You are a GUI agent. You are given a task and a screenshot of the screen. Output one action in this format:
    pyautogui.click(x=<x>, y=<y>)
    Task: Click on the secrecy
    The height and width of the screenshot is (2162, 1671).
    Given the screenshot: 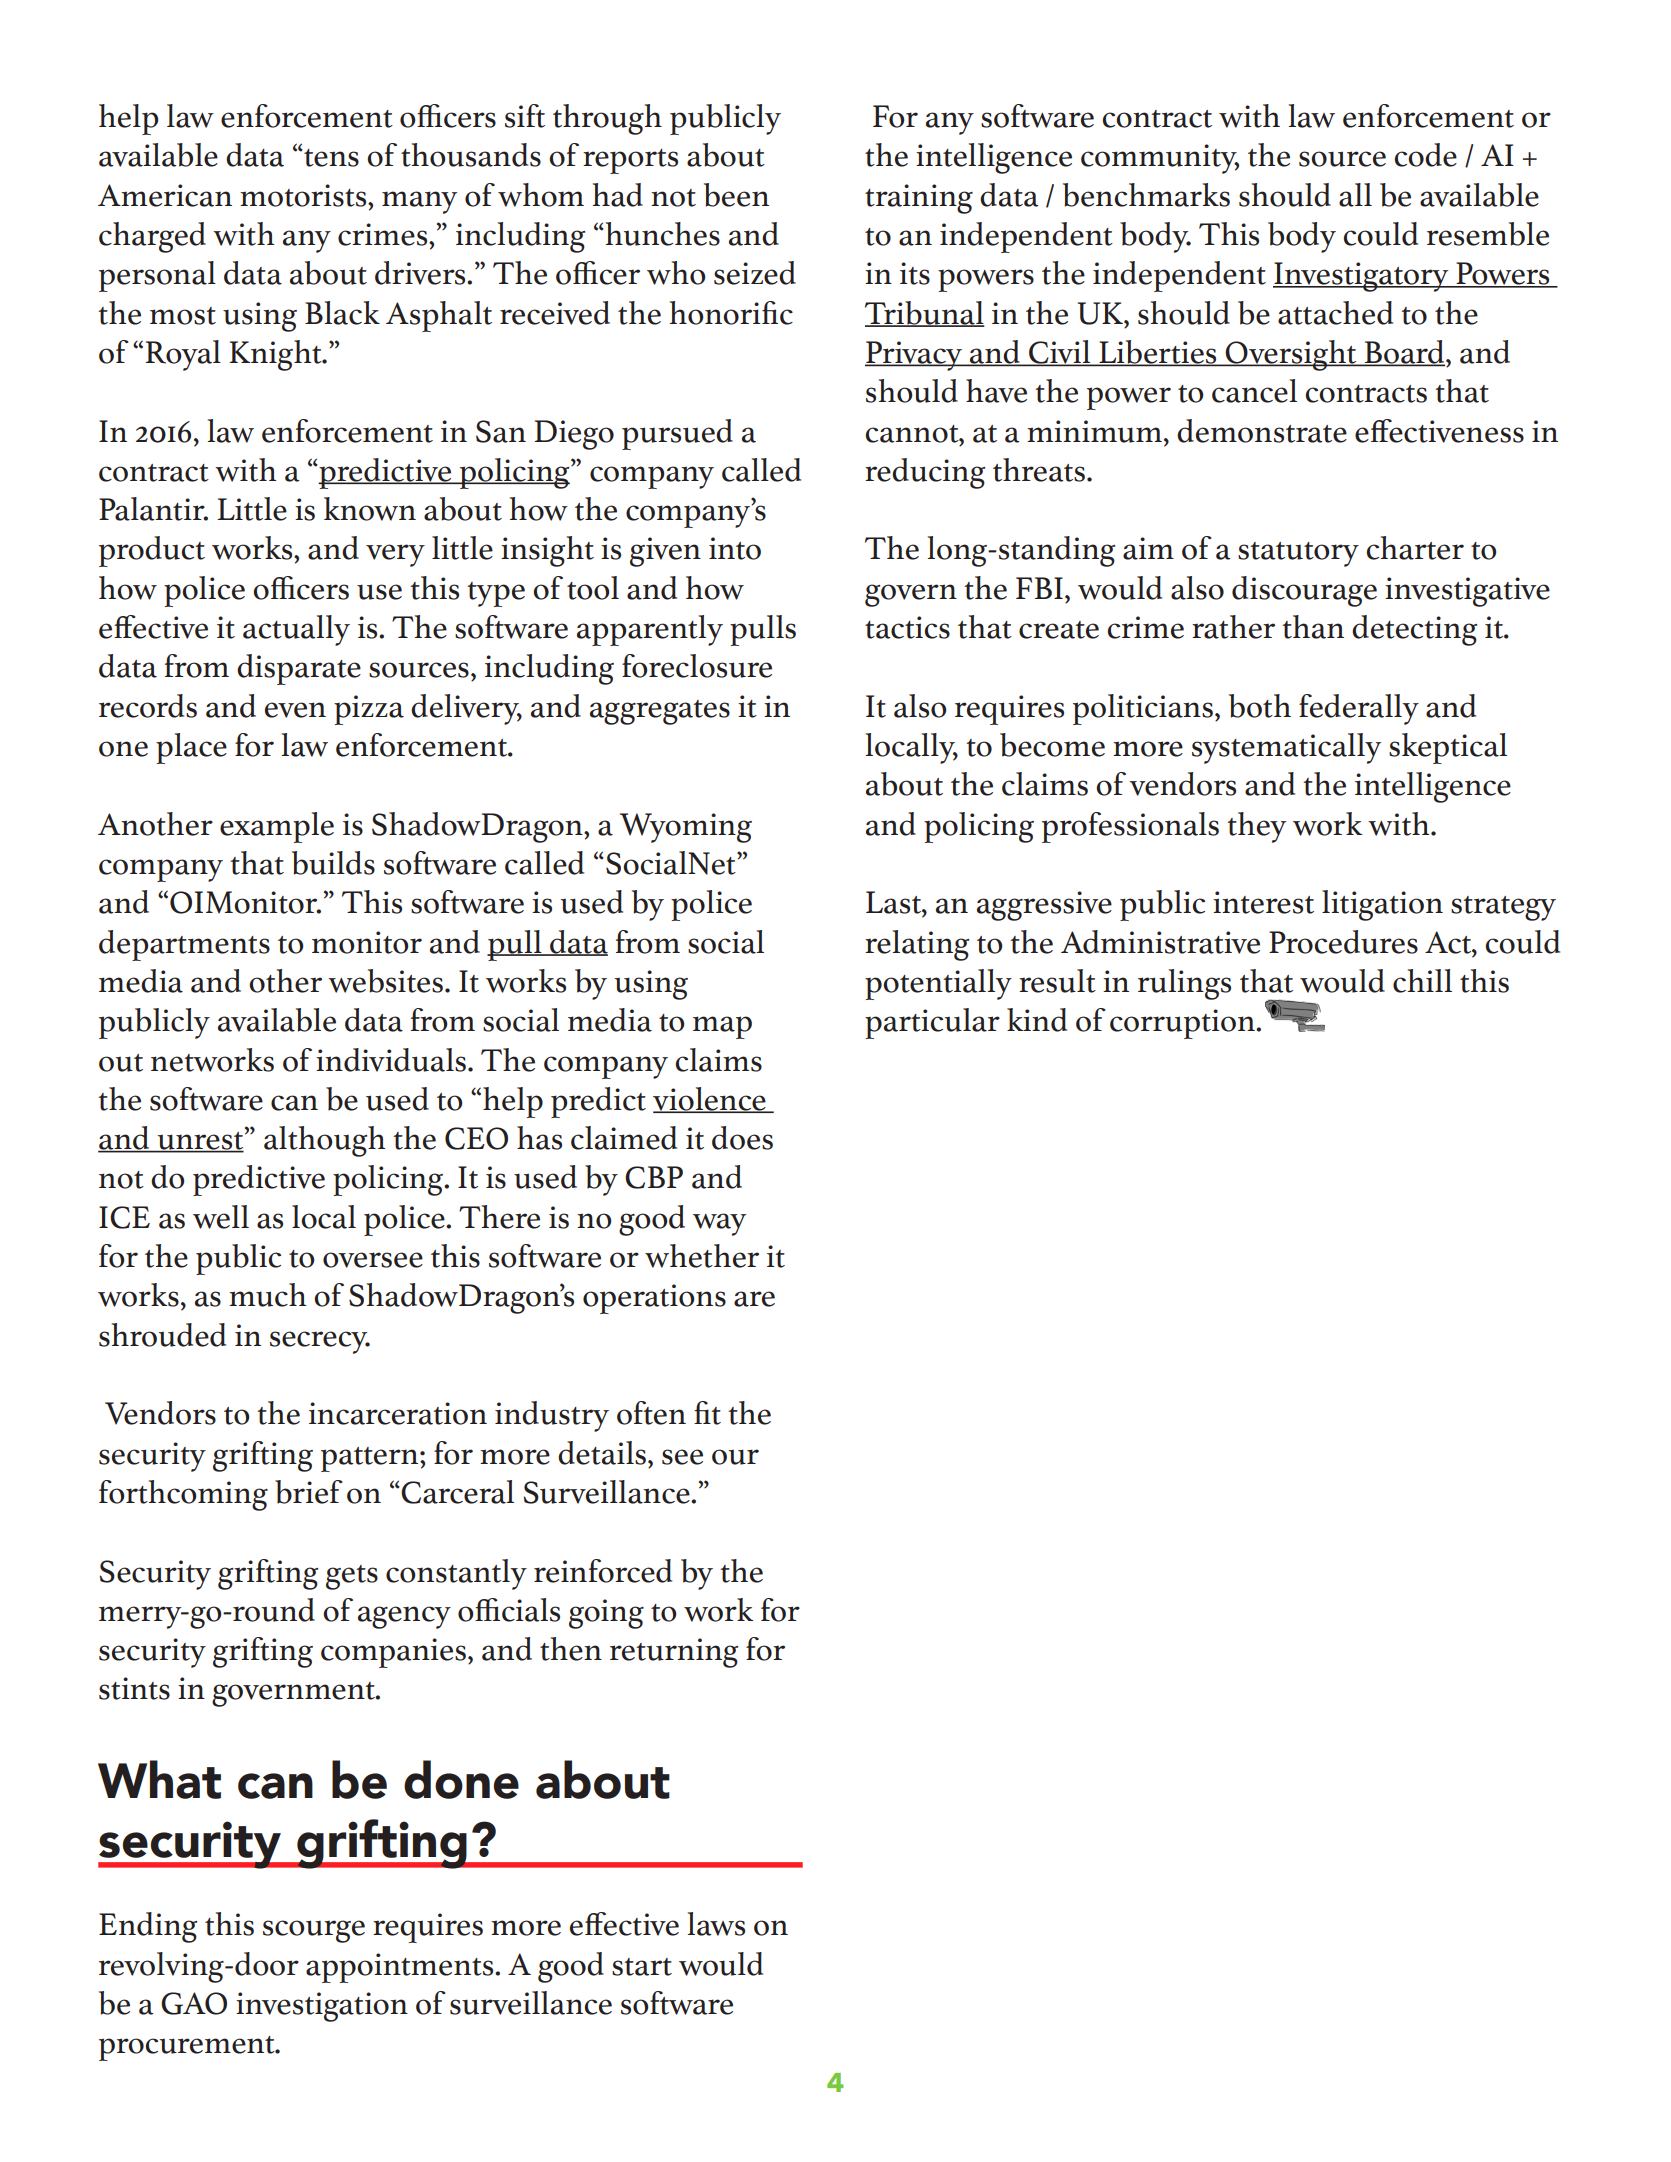 What is the action you would take?
    pyautogui.click(x=320, y=1342)
